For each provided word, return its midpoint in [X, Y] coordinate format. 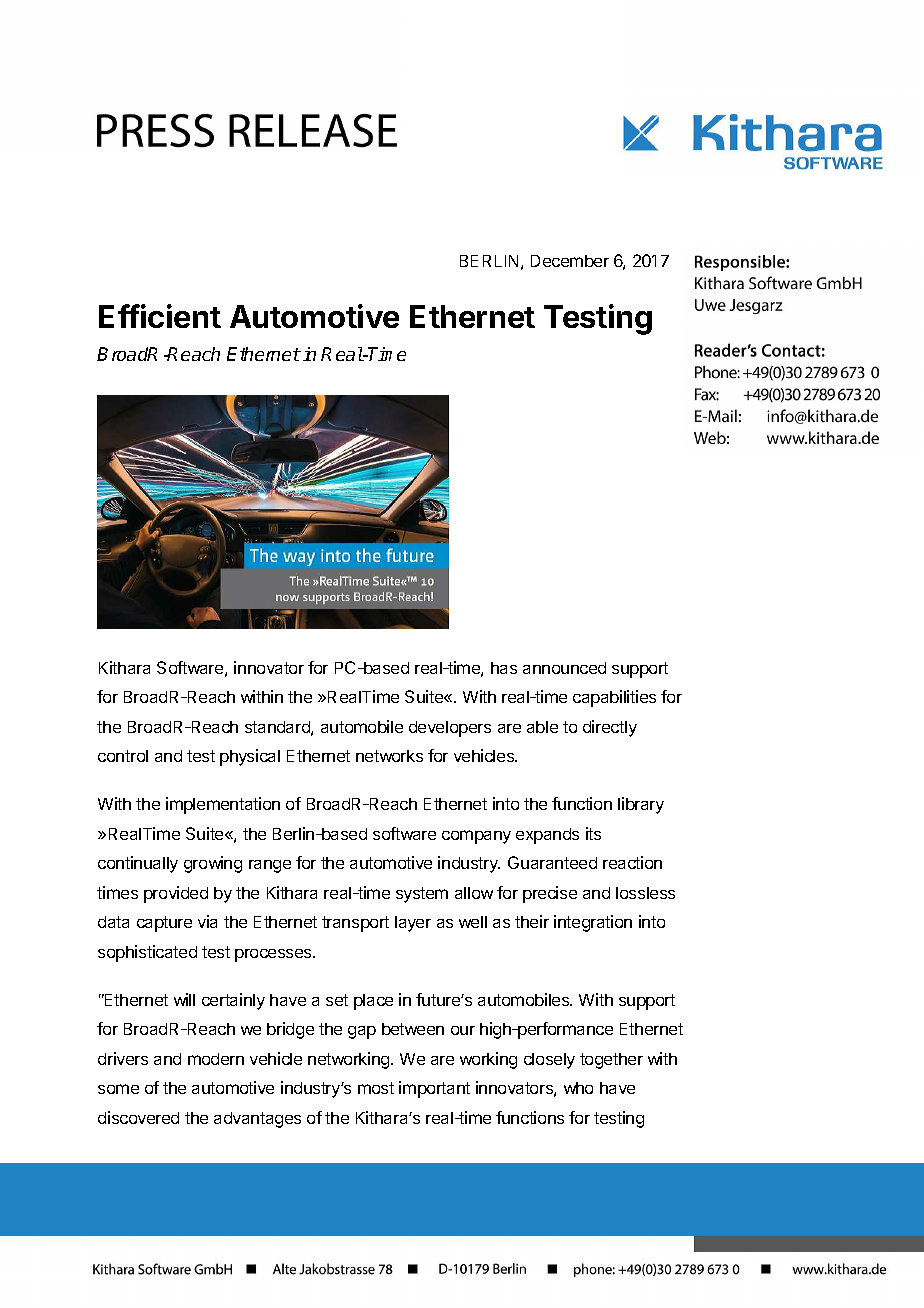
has [504, 668]
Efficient [160, 316]
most [376, 1088]
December [570, 261]
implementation [223, 805]
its [593, 833]
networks [389, 756]
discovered [138, 1117]
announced [564, 668]
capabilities [614, 698]
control [123, 756]
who [578, 1088]
